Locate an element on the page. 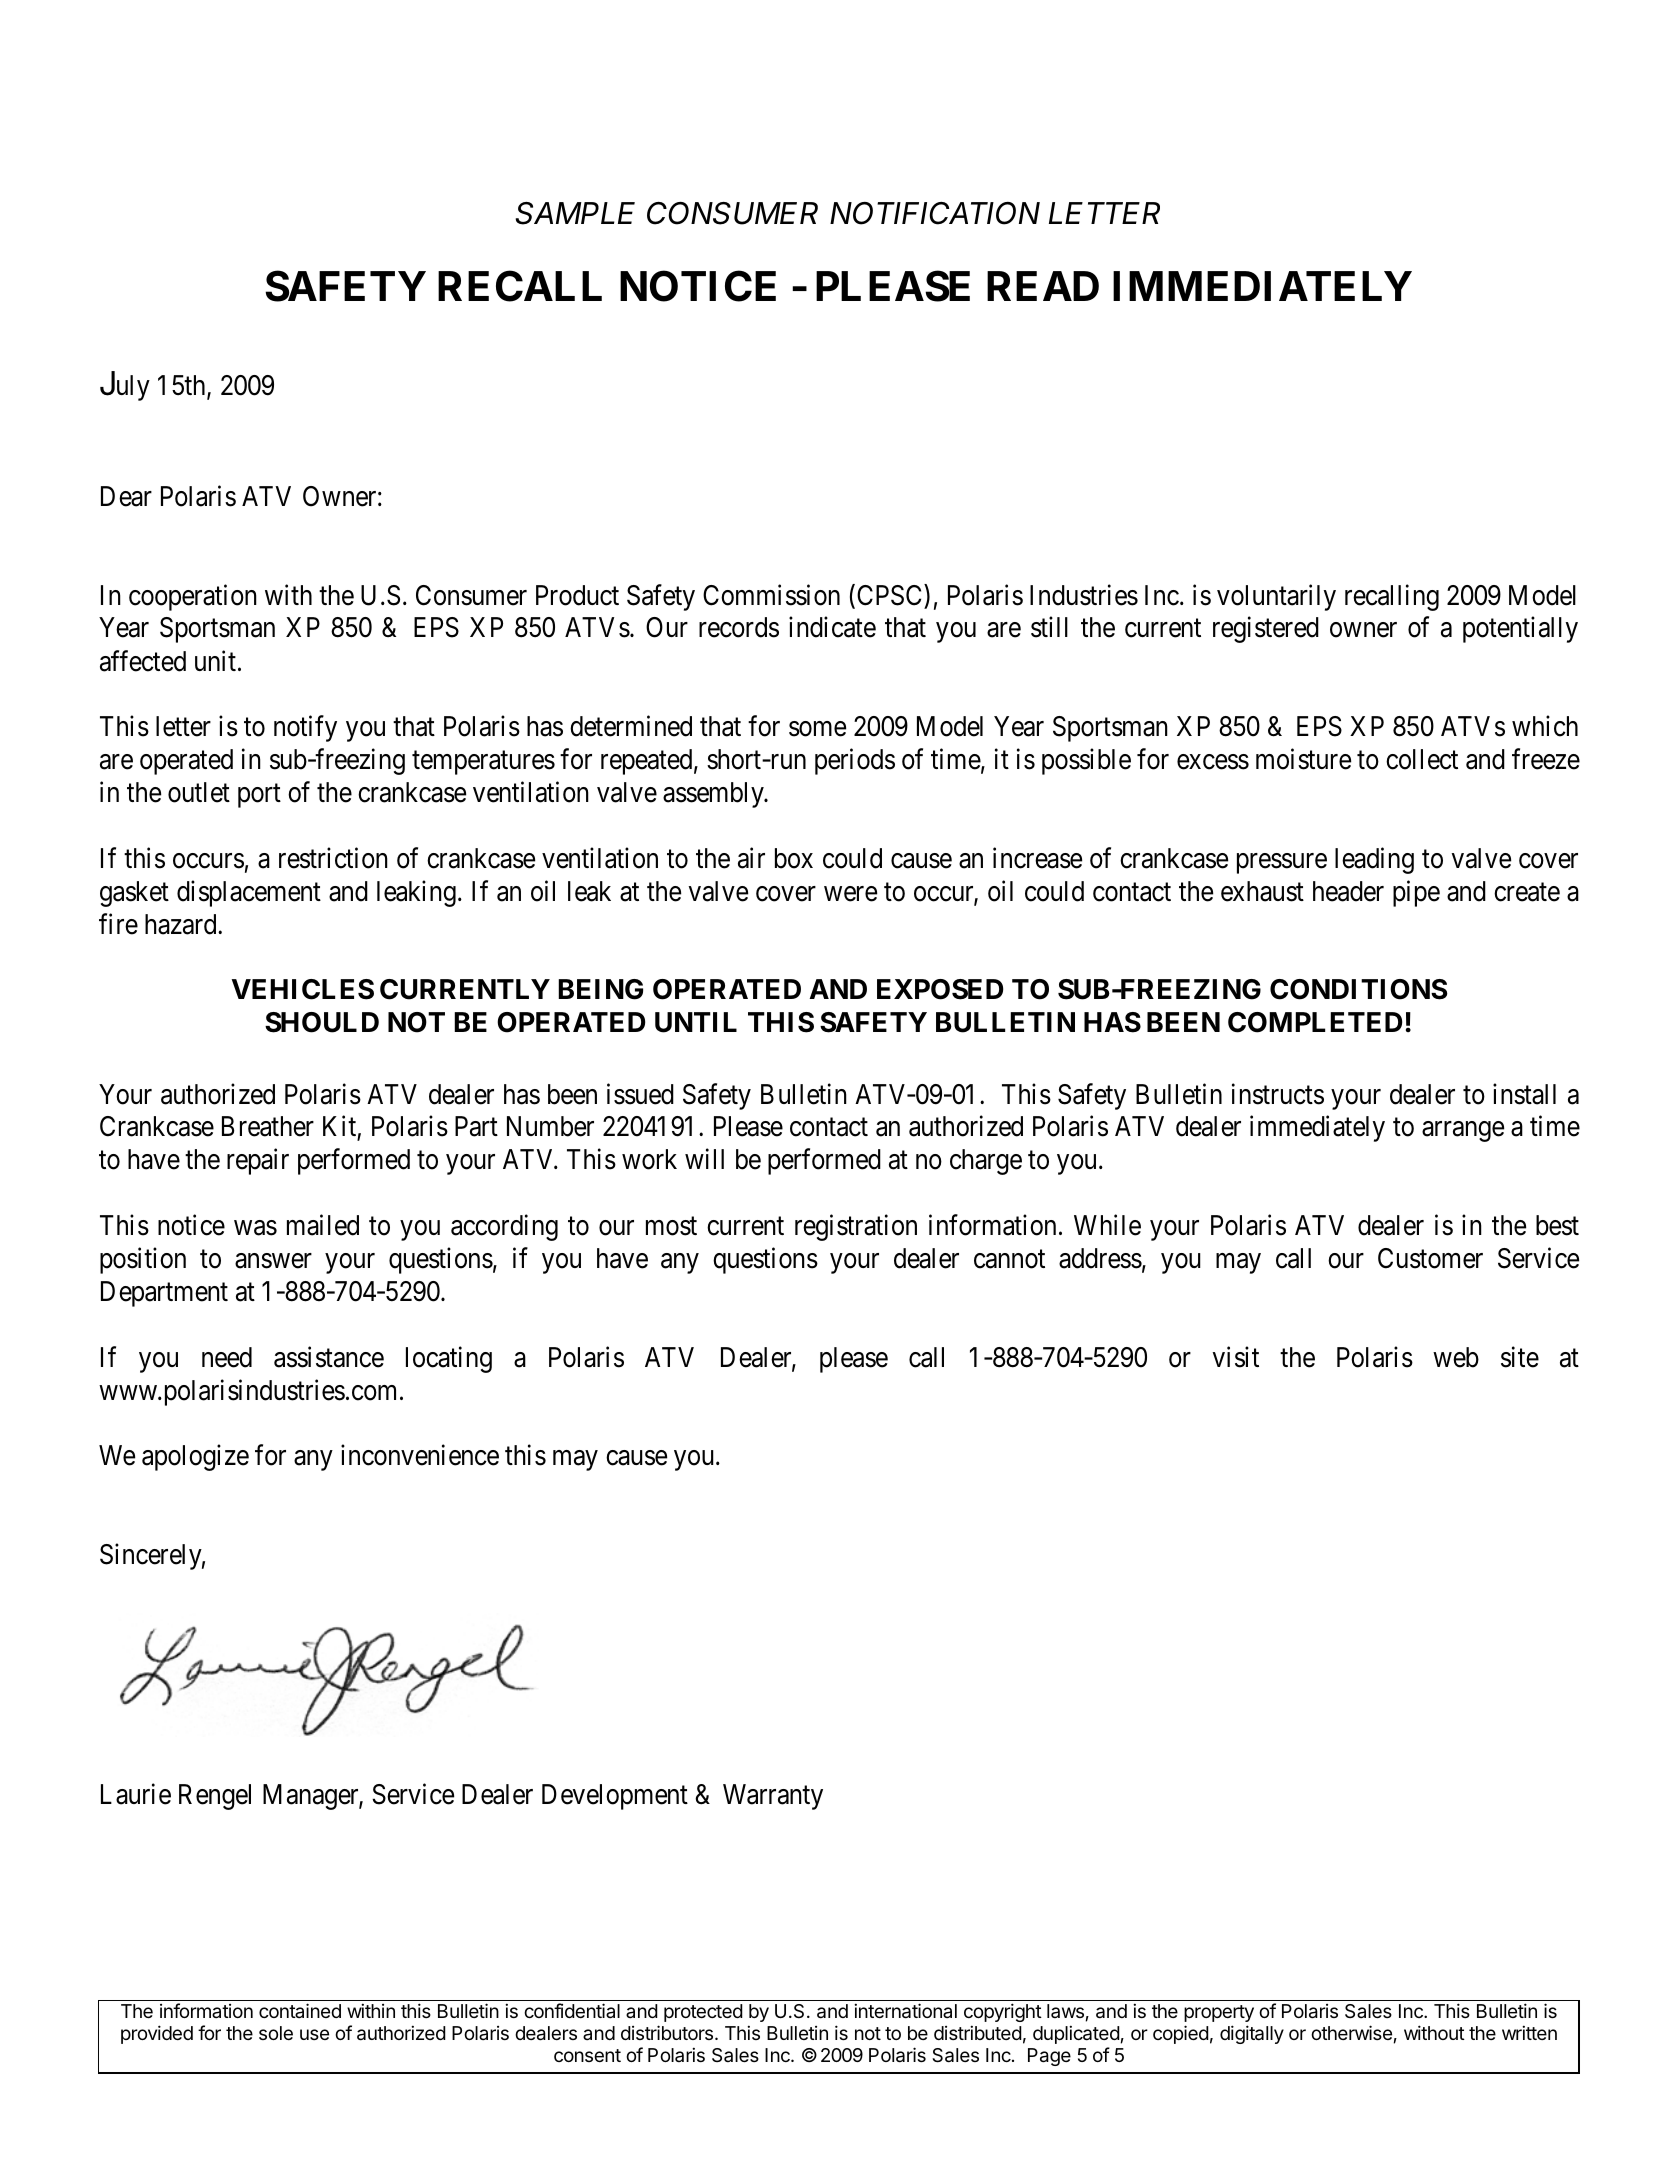 The height and width of the document is (2171, 1677). international is located at coordinates (905, 2011).
